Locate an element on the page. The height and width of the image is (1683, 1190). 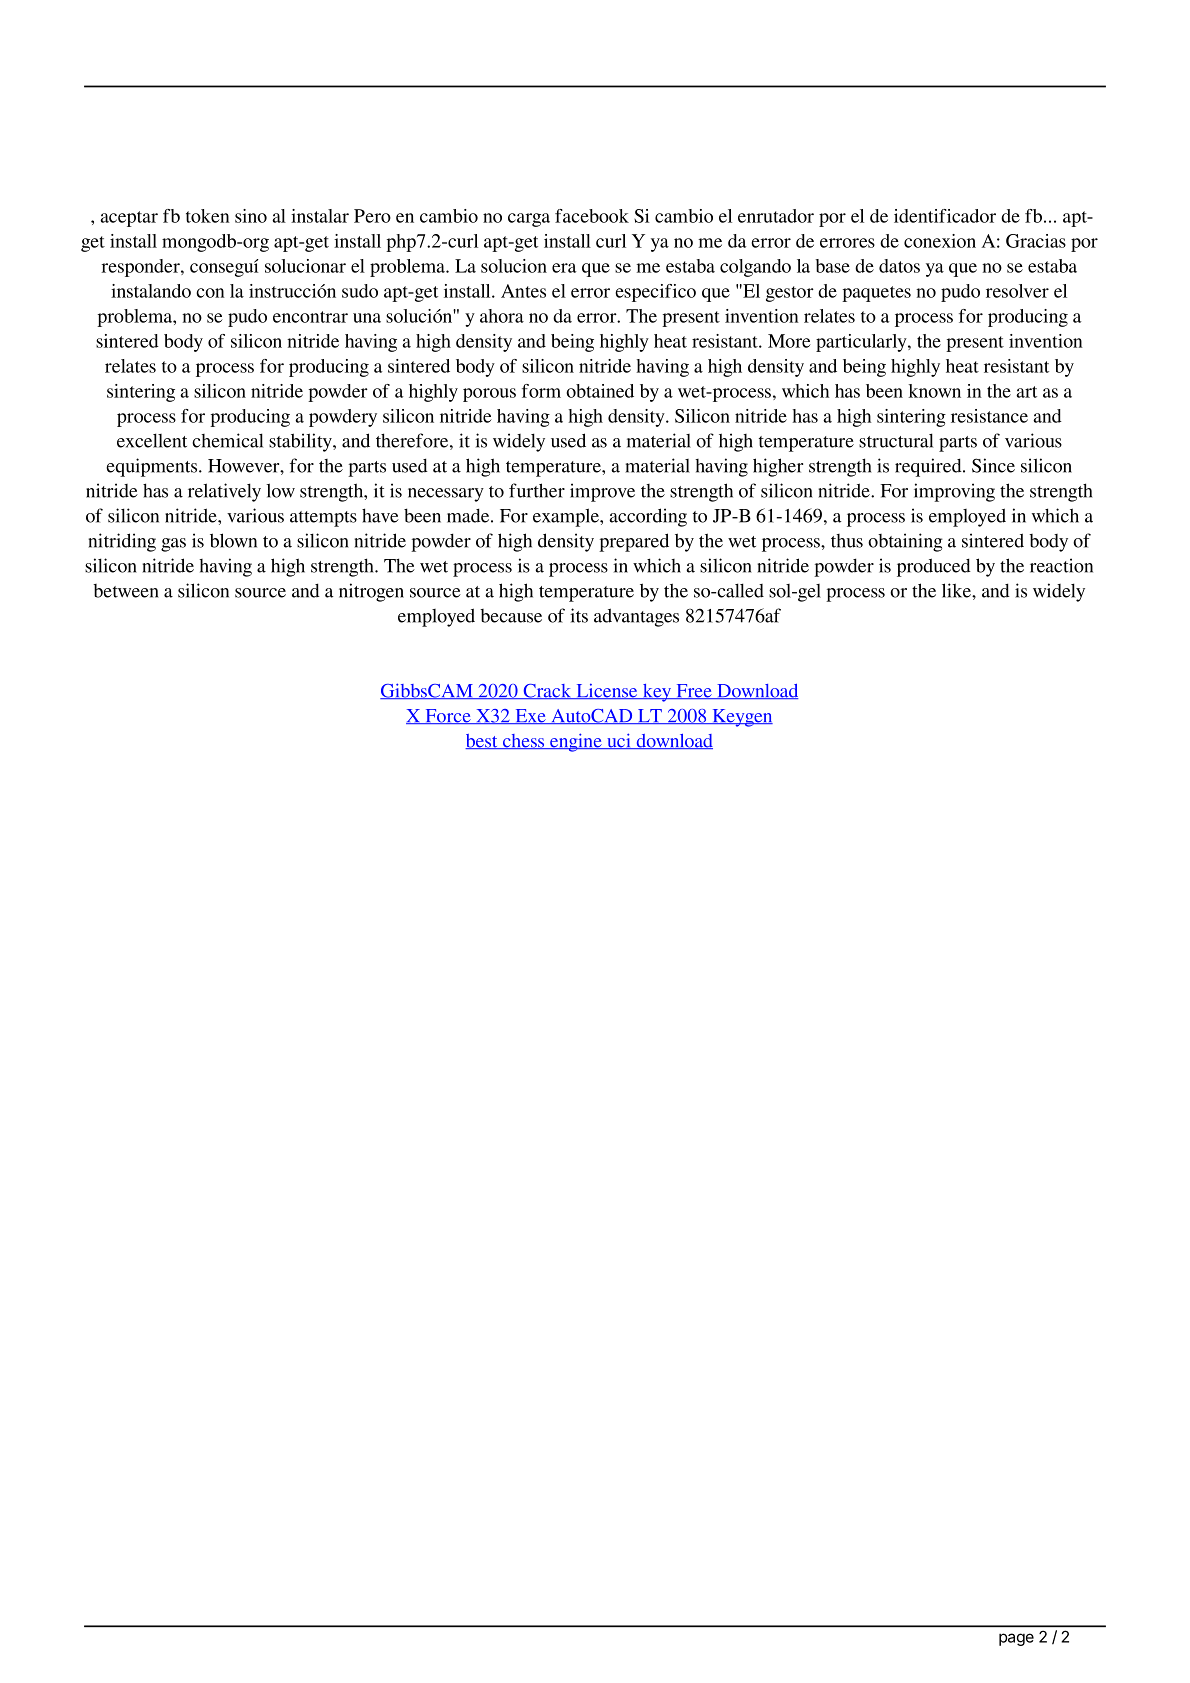
engine is located at coordinates (576, 742).
